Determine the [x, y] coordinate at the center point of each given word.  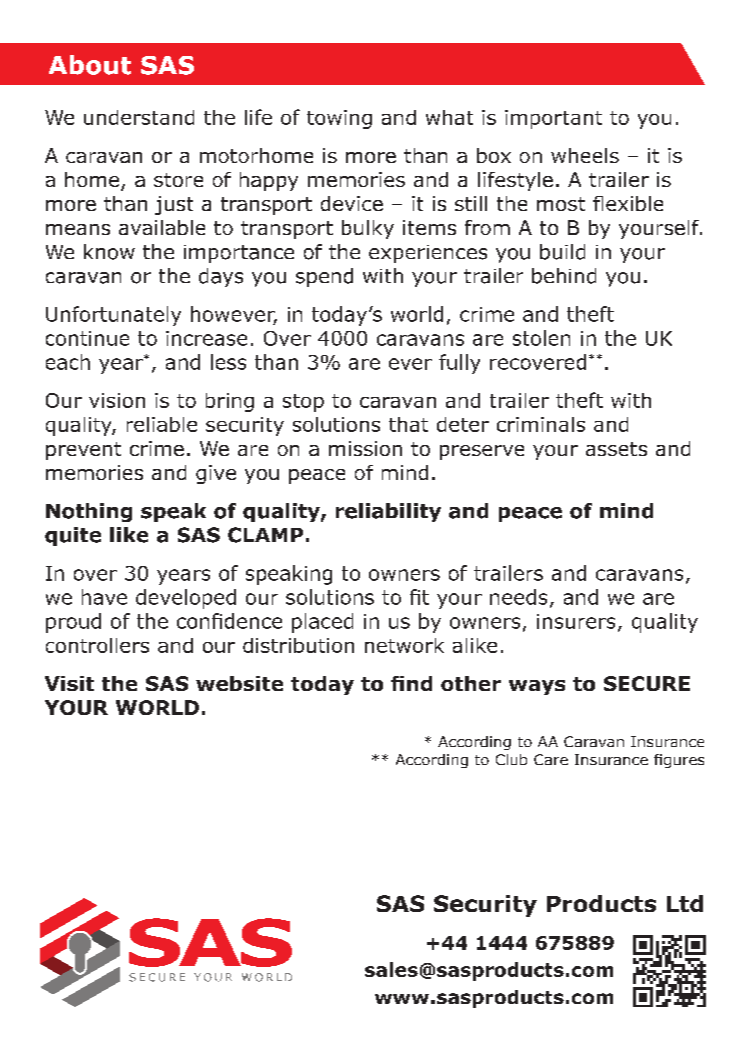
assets [616, 449]
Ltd [685, 903]
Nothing [89, 512]
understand [139, 117]
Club [511, 759]
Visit [69, 683]
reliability [388, 512]
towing [339, 119]
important [553, 119]
